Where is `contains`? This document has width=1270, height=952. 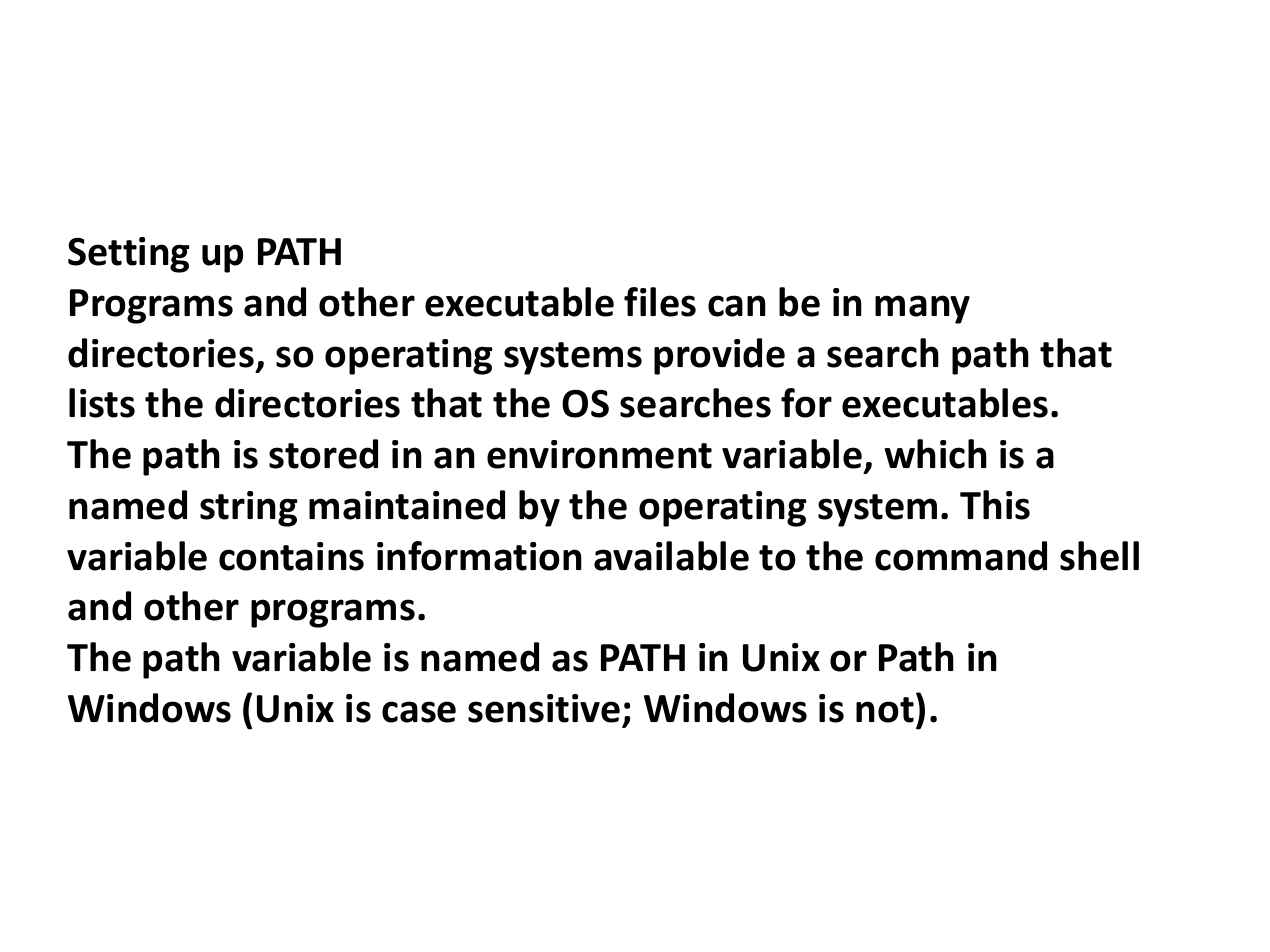 contains is located at coordinates (291, 556).
